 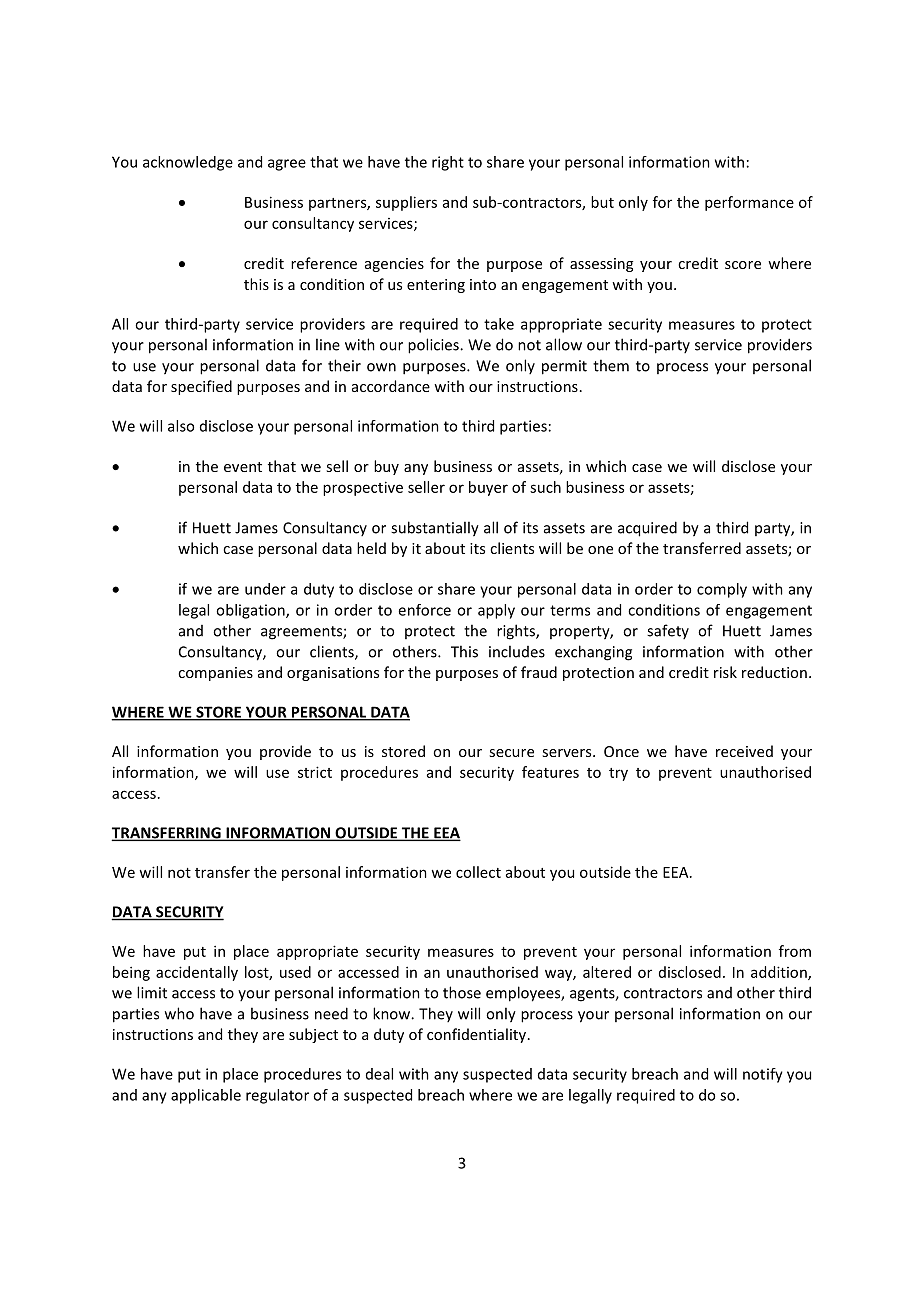 I want to click on risk, so click(x=725, y=672).
